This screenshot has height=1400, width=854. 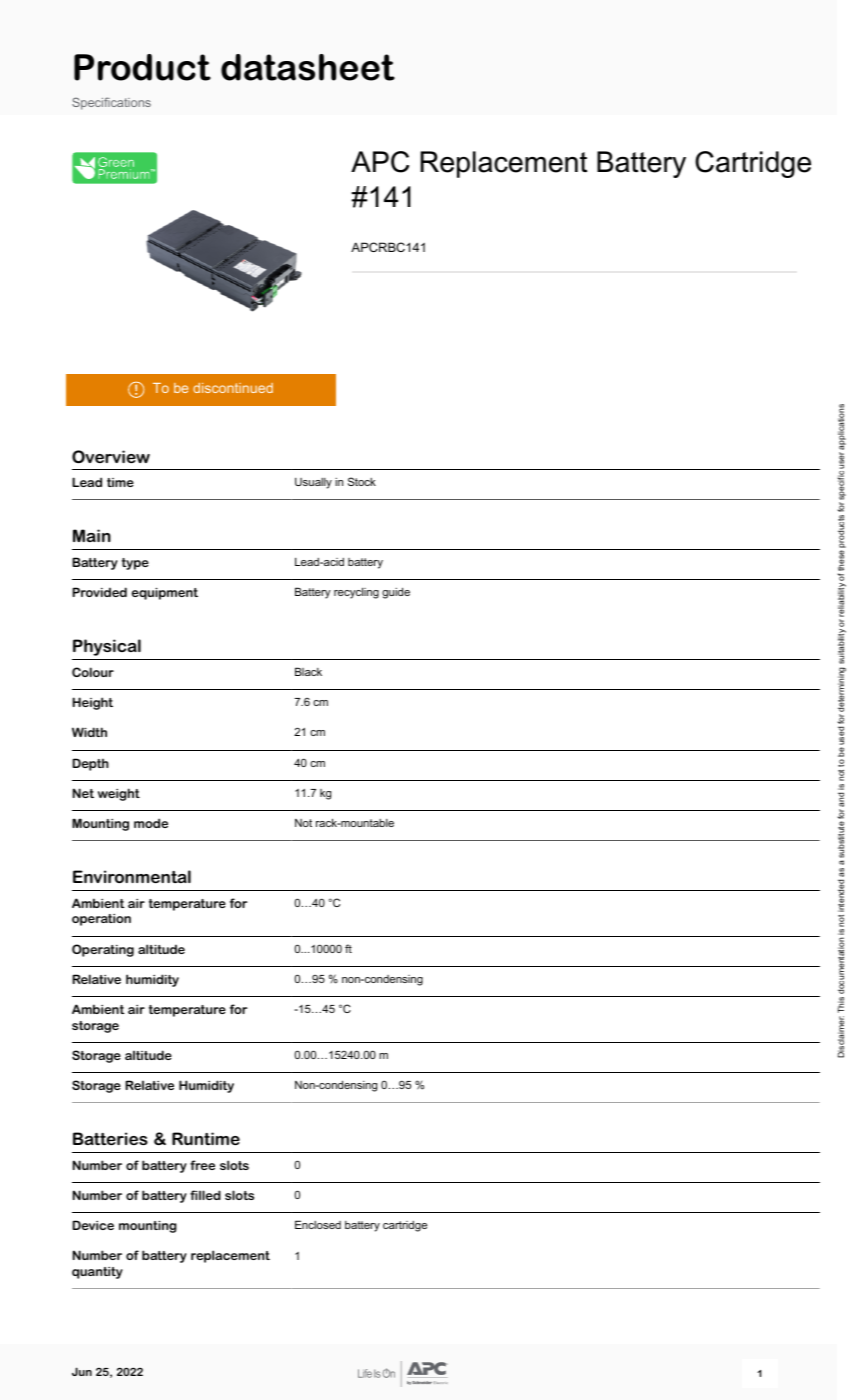 What do you see at coordinates (135, 564) in the screenshot?
I see `type` at bounding box center [135, 564].
